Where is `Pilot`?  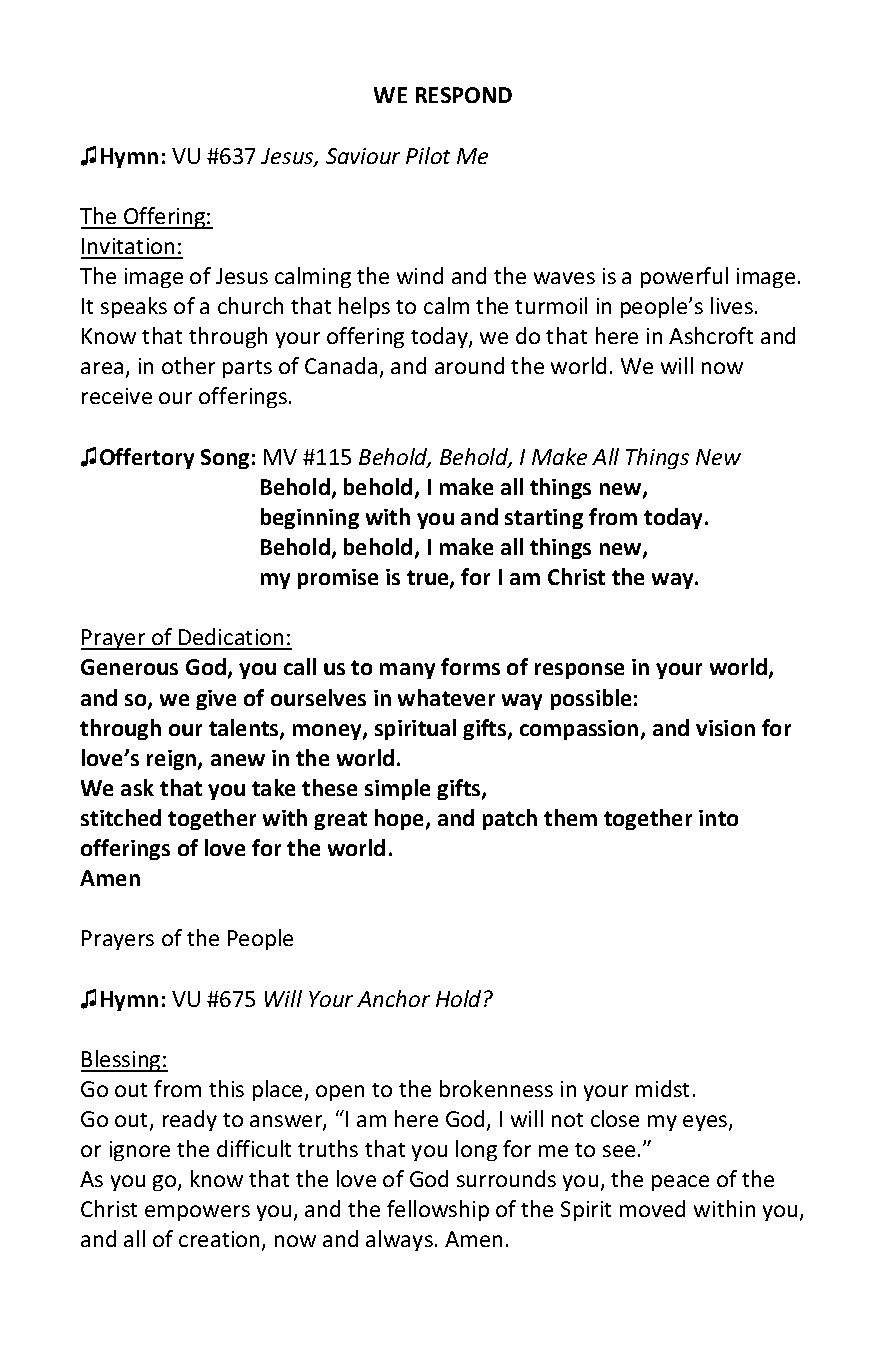 Pilot is located at coordinates (428, 155).
